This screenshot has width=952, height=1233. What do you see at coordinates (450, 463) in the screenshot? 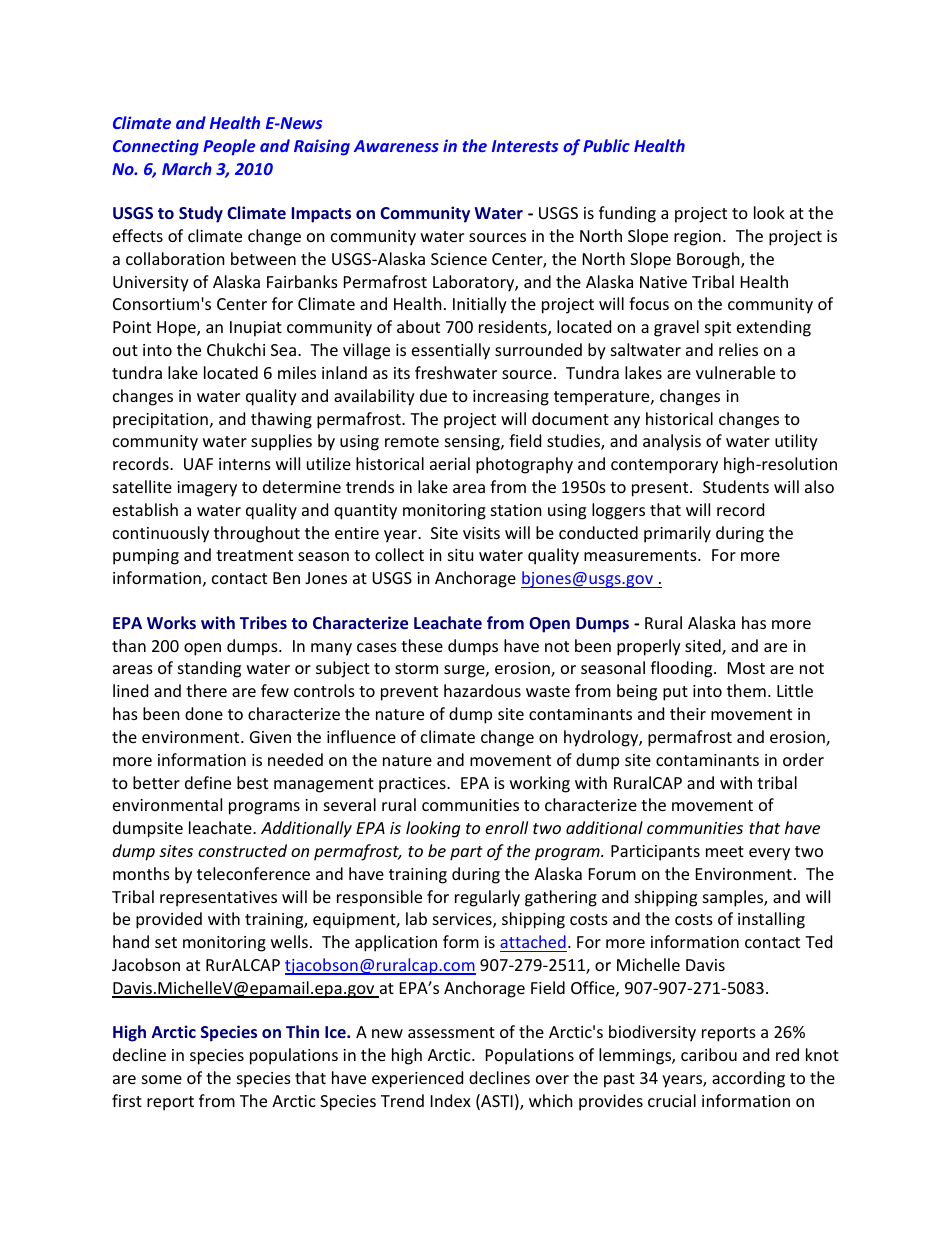
I see `aerial` at bounding box center [450, 463].
